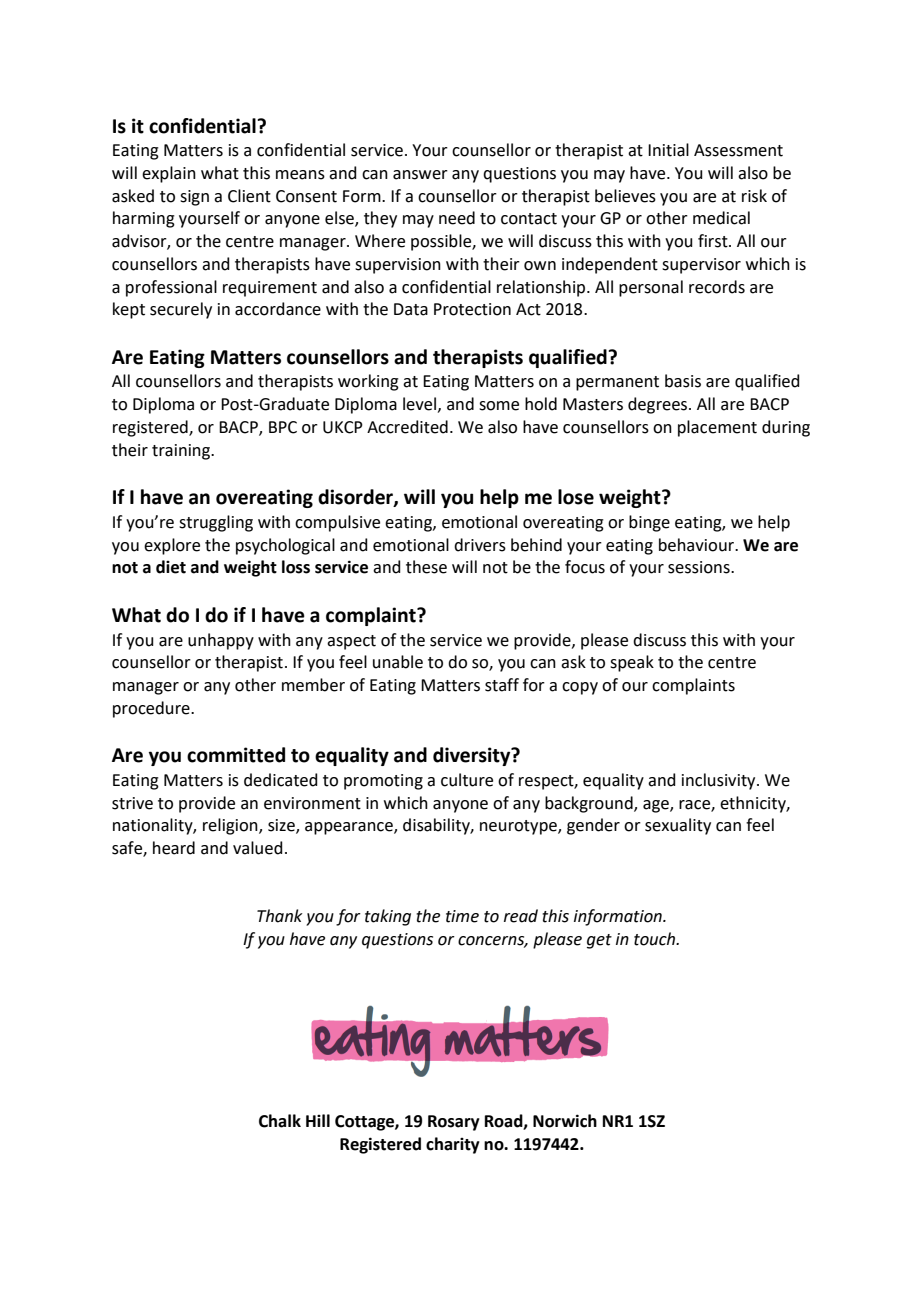 Image resolution: width=924 pixels, height=1308 pixels. I want to click on drivers, so click(480, 545).
